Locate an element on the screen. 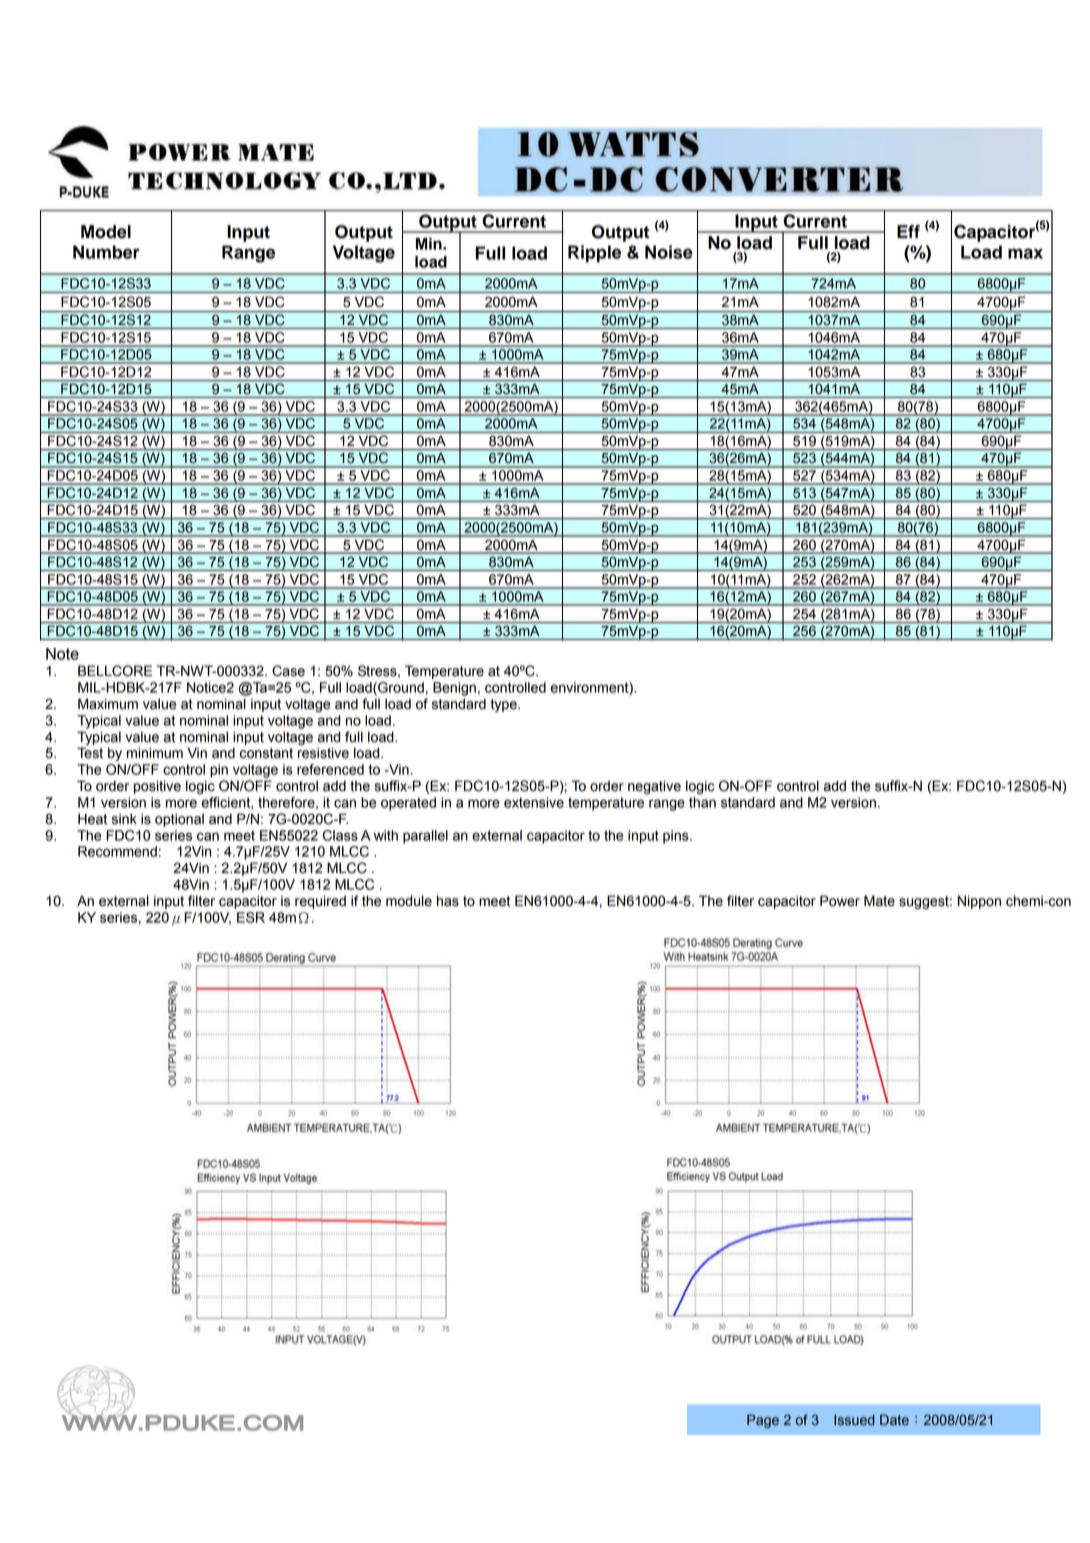 Image resolution: width=1090 pixels, height=1543 pixels. Page is located at coordinates (763, 1421).
